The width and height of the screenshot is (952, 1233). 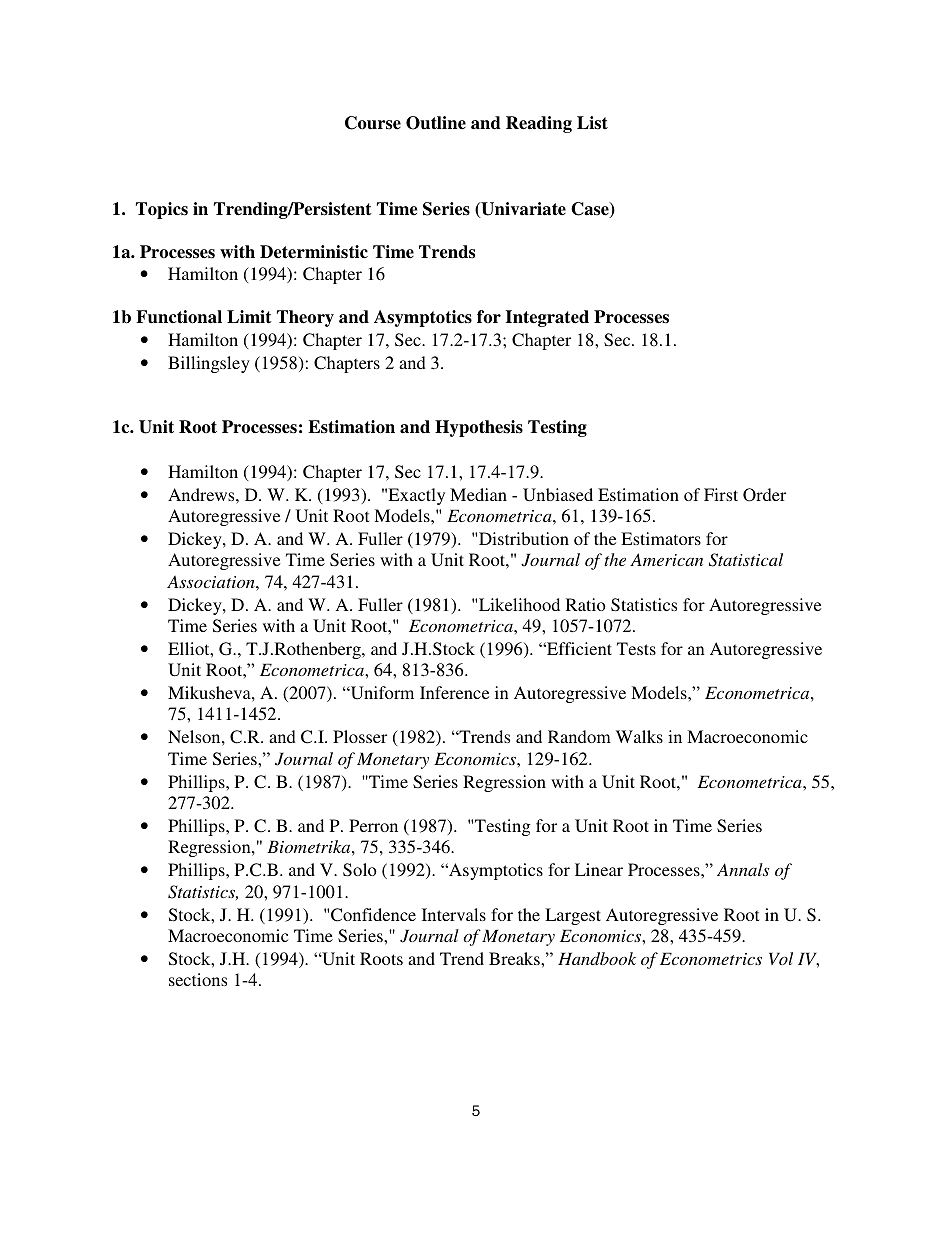 I want to click on Econometrics, so click(x=711, y=958).
